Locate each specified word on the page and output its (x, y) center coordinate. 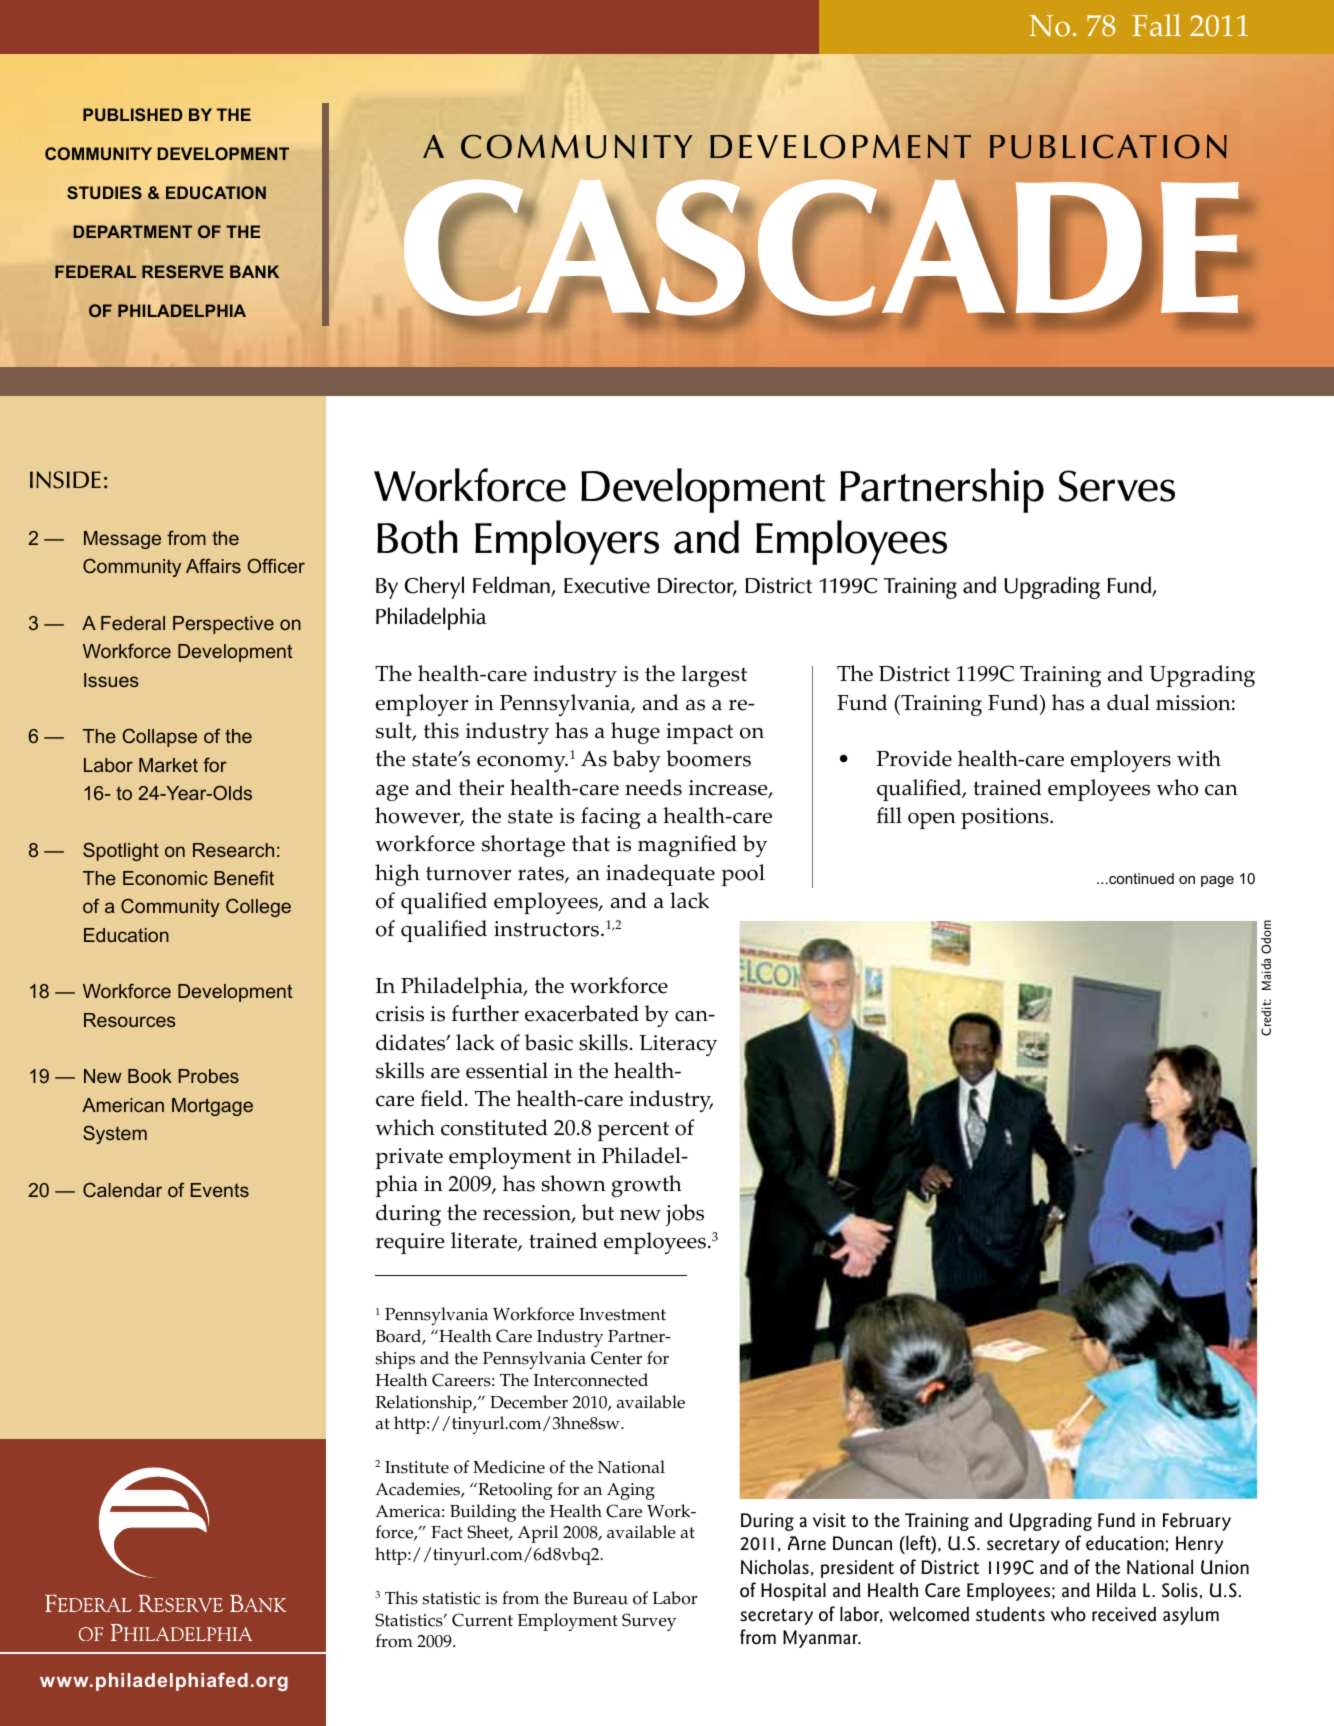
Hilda (1116, 1590)
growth (647, 1186)
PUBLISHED (132, 114)
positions (1006, 818)
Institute (417, 1467)
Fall (1156, 25)
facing (611, 818)
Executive (607, 585)
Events (220, 1190)
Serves (1116, 486)
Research (233, 850)
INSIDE (65, 480)
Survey (649, 1622)
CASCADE (822, 248)
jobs (685, 1215)
